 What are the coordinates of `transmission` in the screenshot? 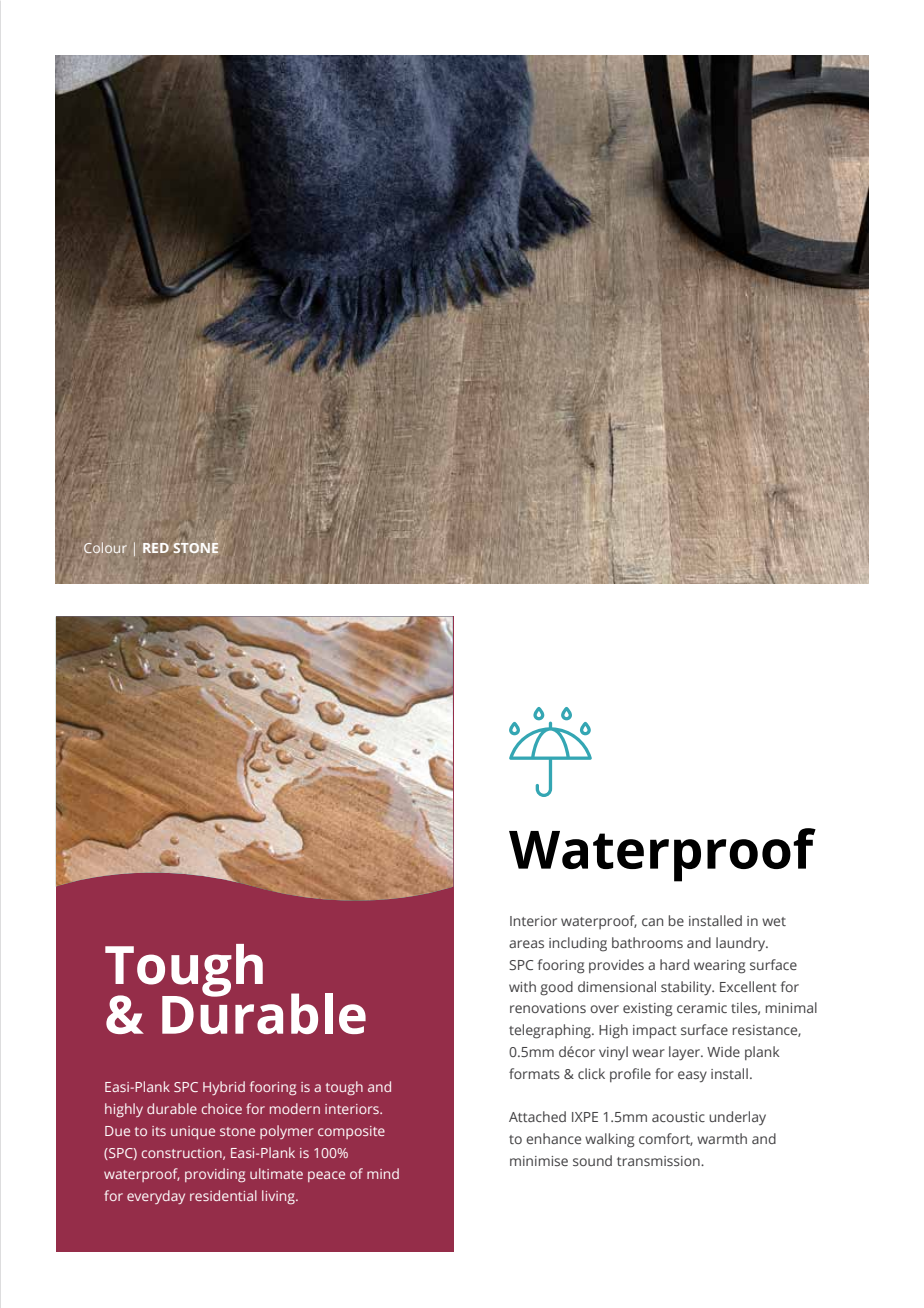 It's located at (659, 1161).
